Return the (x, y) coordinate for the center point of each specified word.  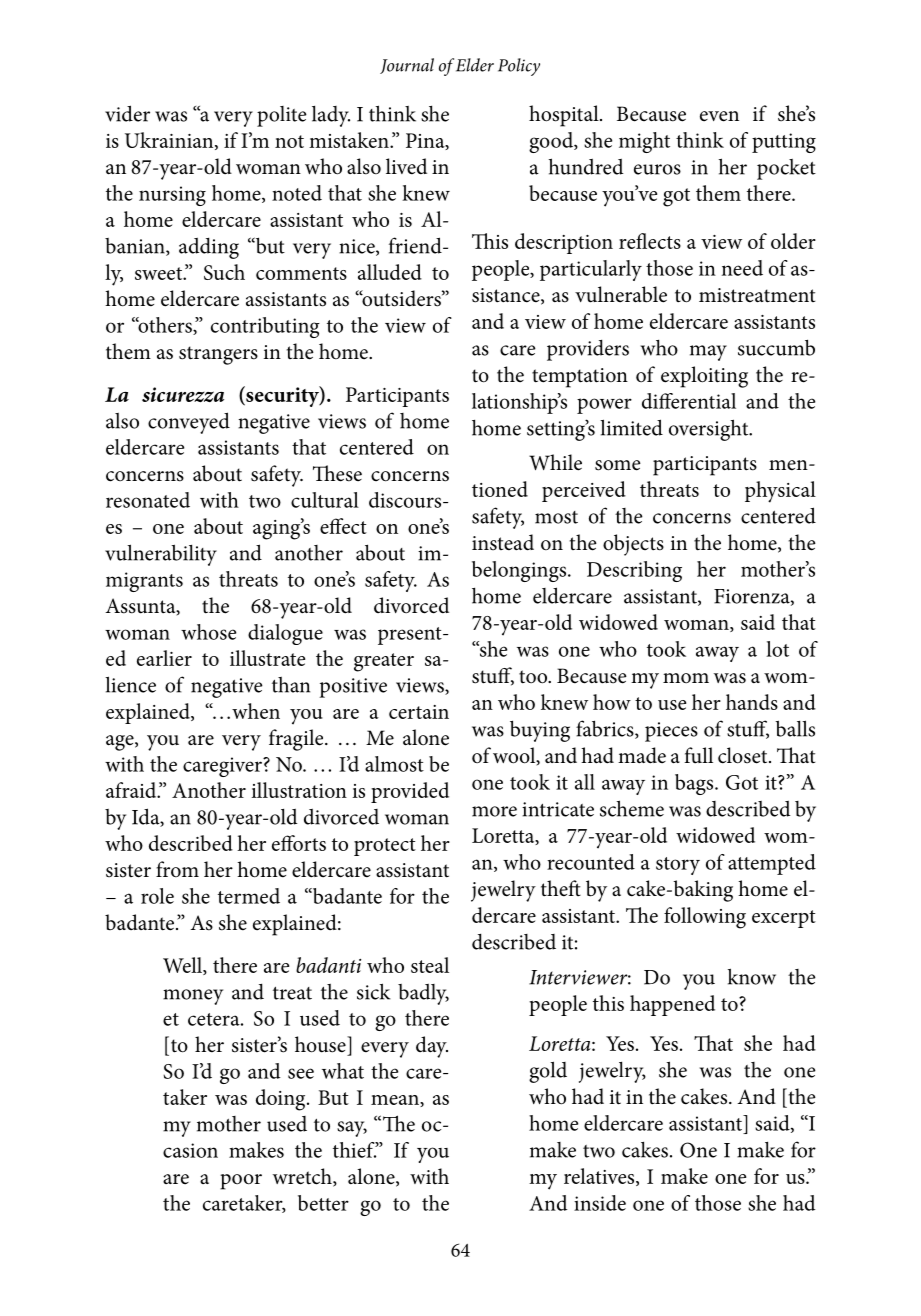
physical (780, 492)
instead (503, 542)
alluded (390, 272)
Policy (519, 67)
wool (515, 756)
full (698, 755)
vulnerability (161, 555)
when (256, 711)
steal (430, 965)
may (708, 353)
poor (241, 1182)
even (719, 116)
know (752, 976)
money (193, 997)
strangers (218, 355)
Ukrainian (170, 141)
